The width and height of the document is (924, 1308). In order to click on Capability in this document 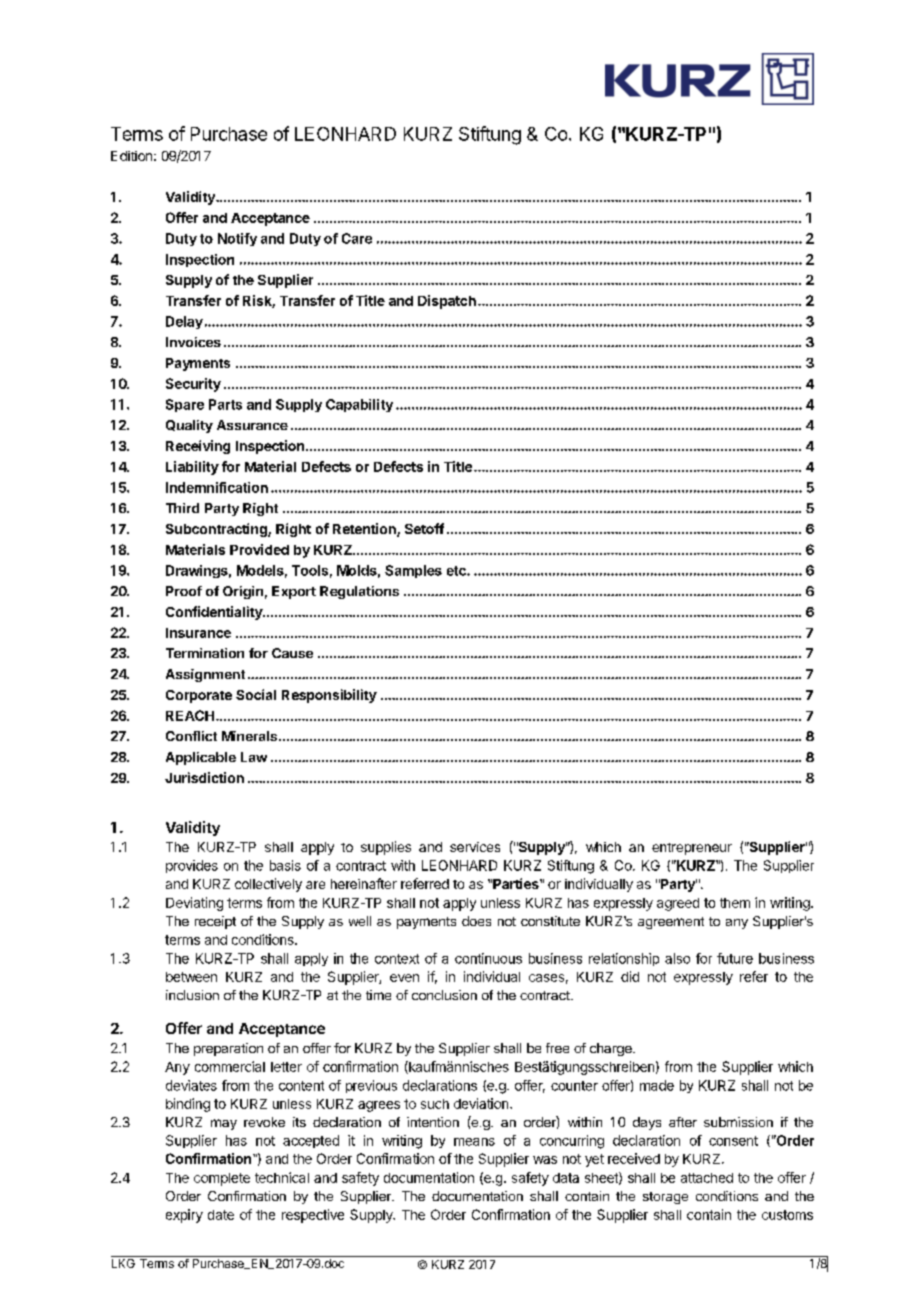, I will do `click(359, 405)`.
